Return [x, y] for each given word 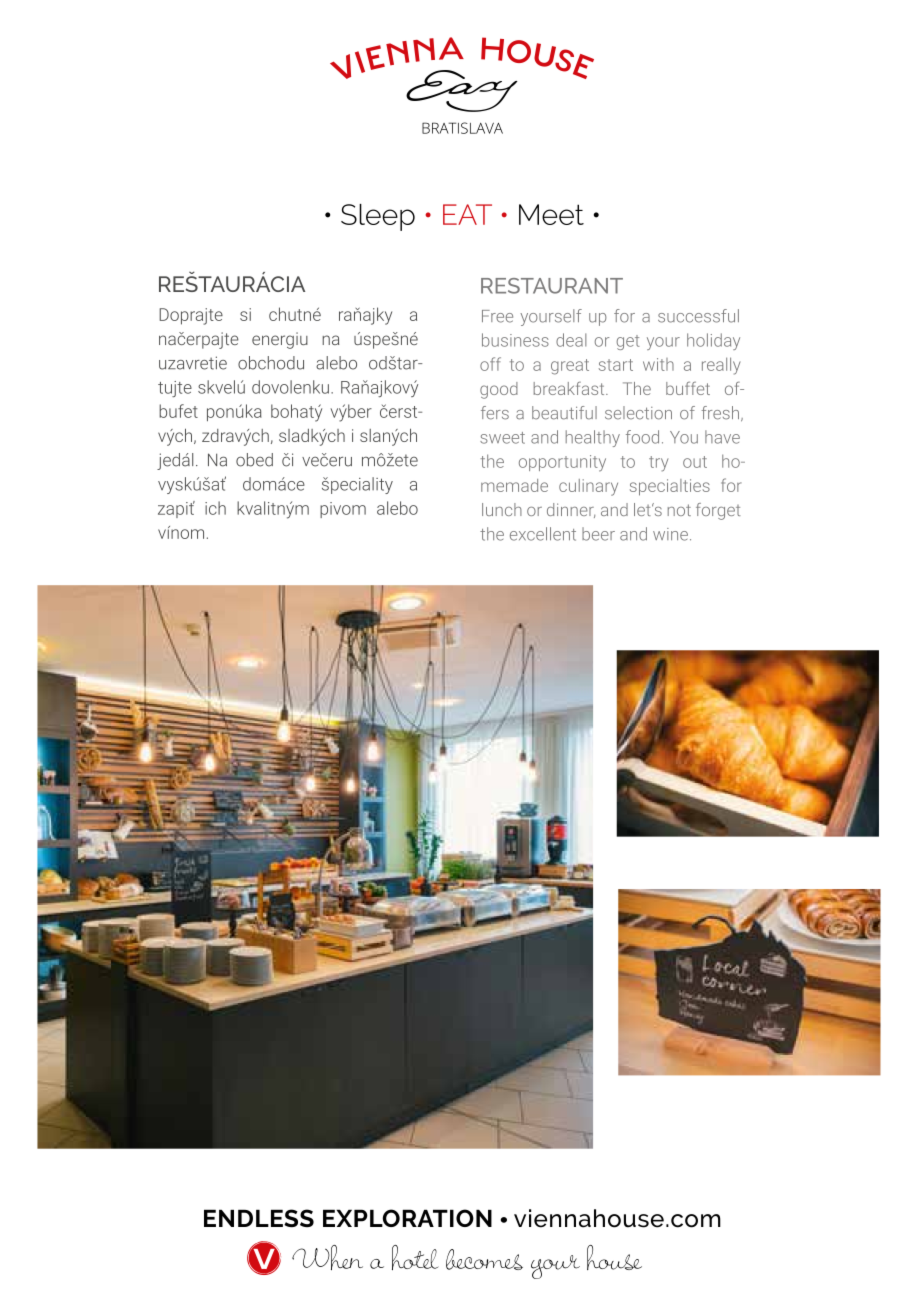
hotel [415, 1257]
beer [598, 534]
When [327, 1257]
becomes [484, 1259]
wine [670, 534]
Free [497, 316]
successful [698, 316]
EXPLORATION [407, 1218]
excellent [543, 534]
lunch [502, 509]
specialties [670, 487]
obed [254, 460]
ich [215, 508]
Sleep [378, 217]
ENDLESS [259, 1218]
